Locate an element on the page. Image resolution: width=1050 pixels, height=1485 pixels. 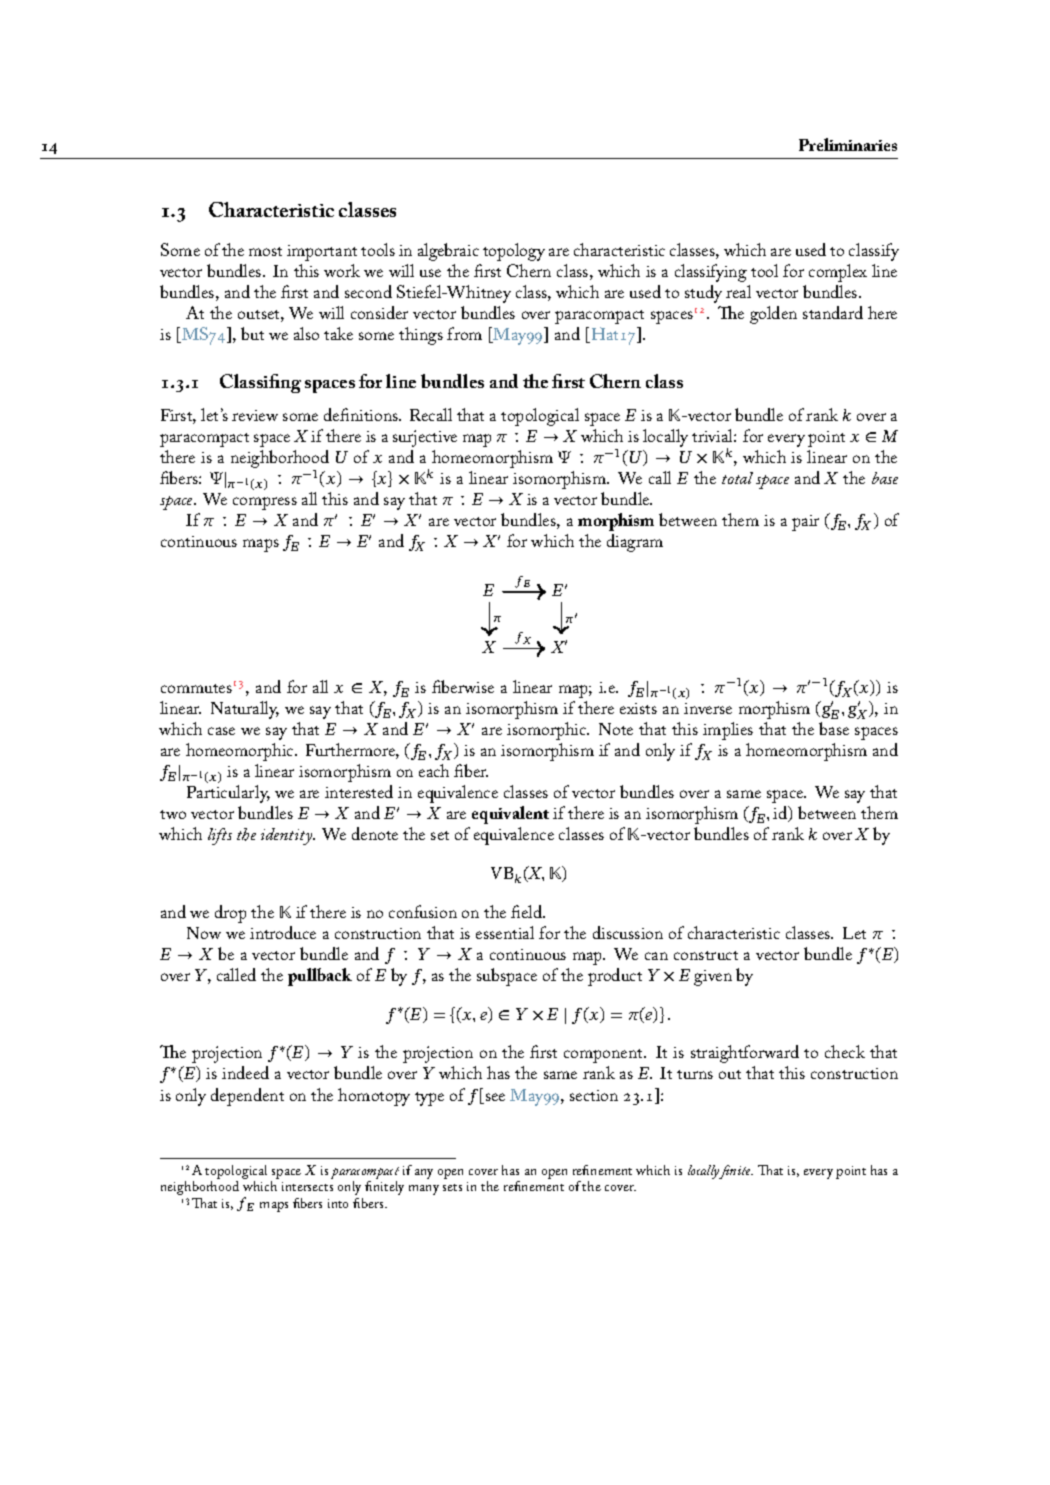
Naturally is located at coordinates (245, 710).
